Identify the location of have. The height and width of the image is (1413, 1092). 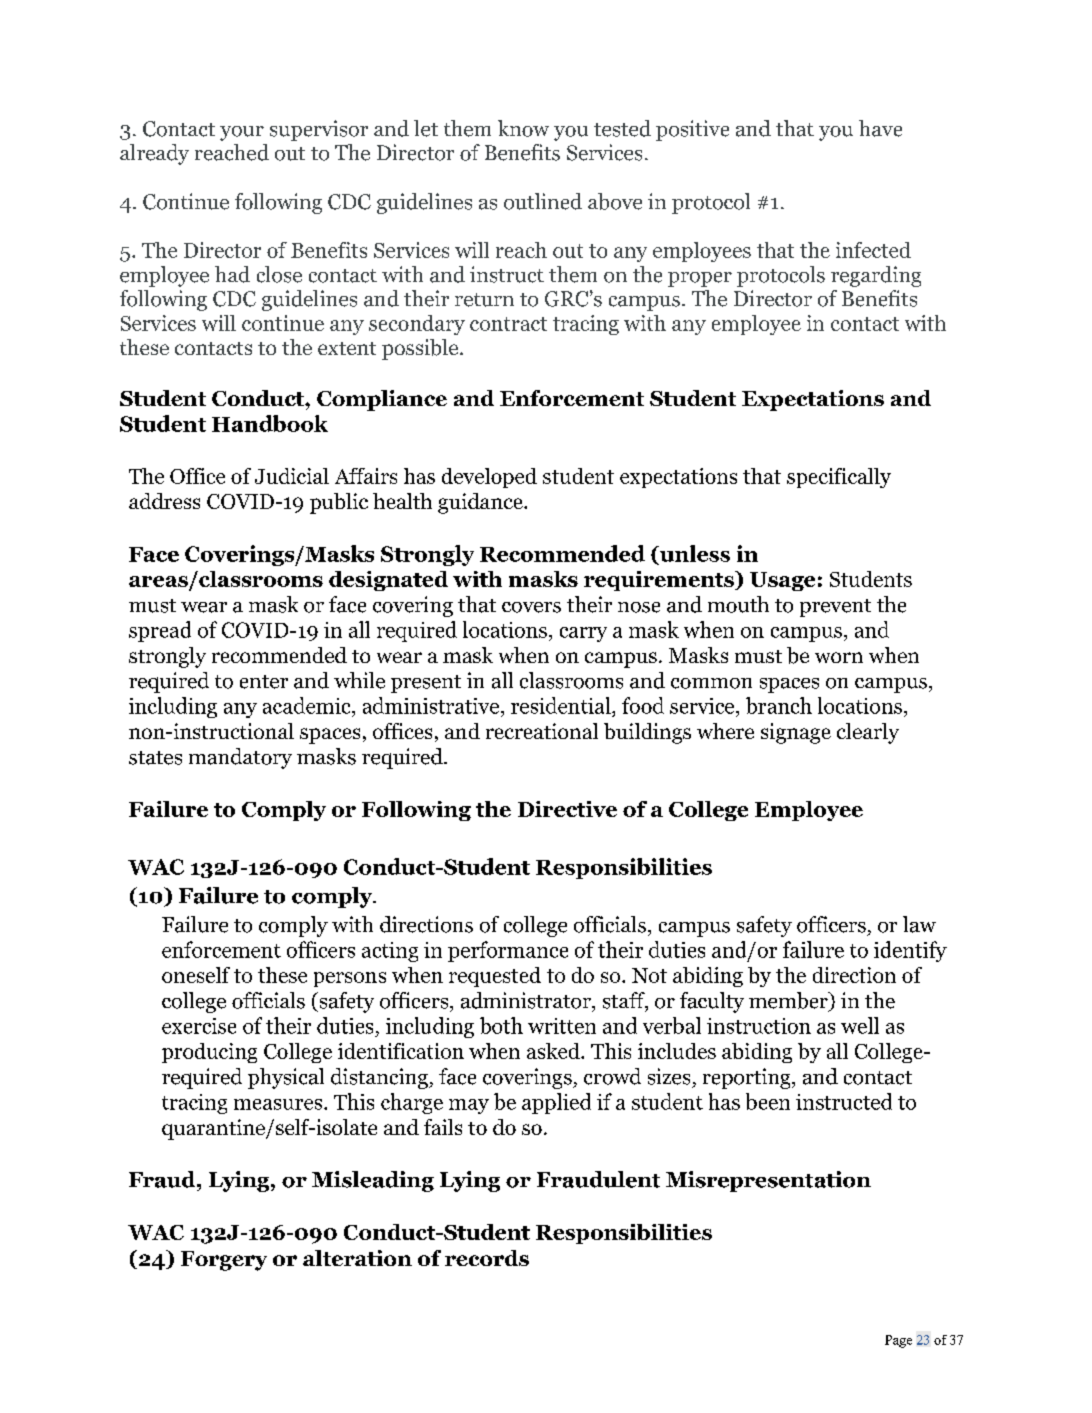
(880, 128).
